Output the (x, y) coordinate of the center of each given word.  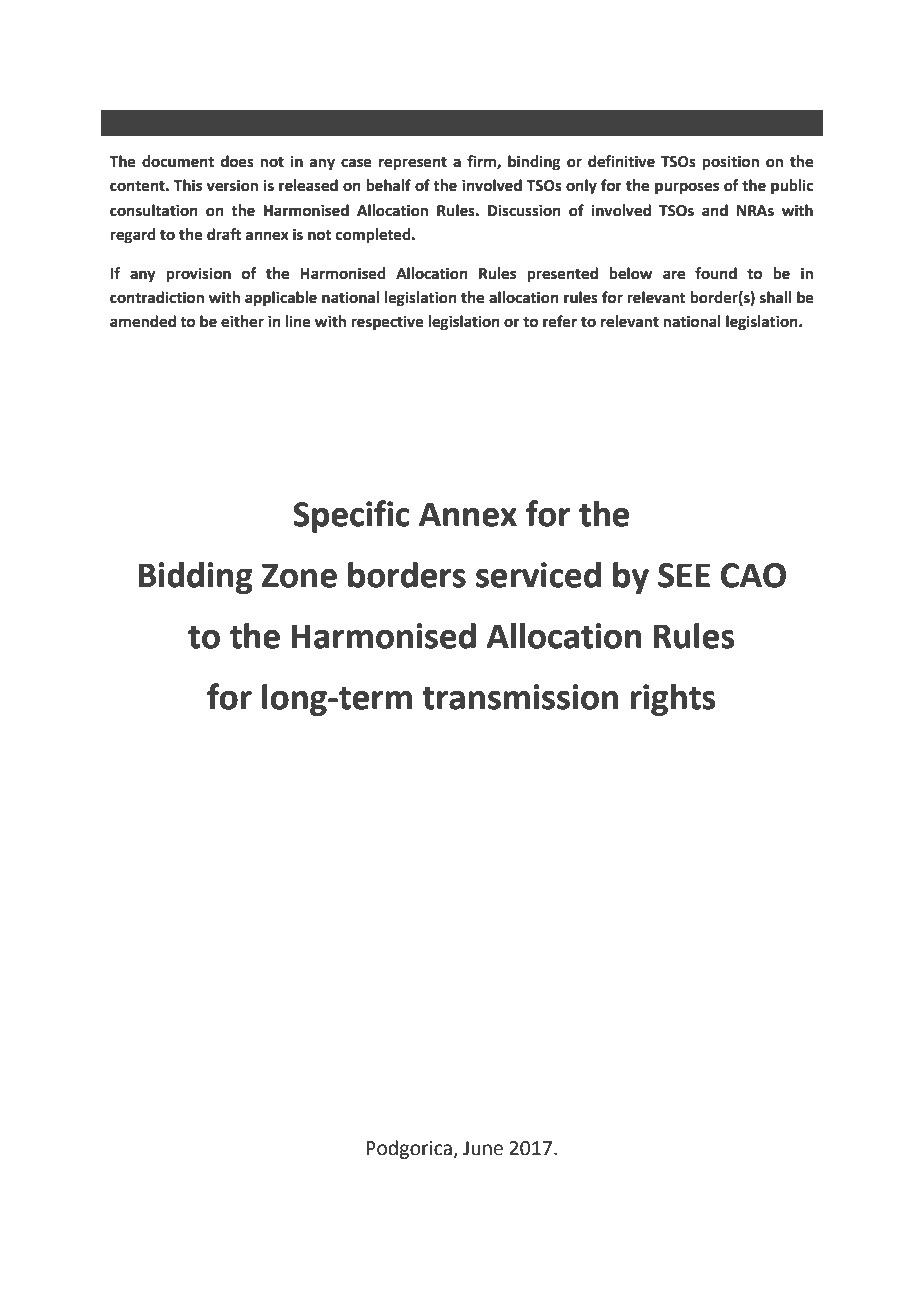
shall (776, 297)
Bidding (195, 578)
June (483, 1148)
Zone (299, 575)
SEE (684, 575)
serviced (538, 575)
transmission (520, 697)
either (242, 321)
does (237, 161)
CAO (753, 575)
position (730, 163)
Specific (351, 516)
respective (387, 323)
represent (413, 164)
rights (673, 700)
